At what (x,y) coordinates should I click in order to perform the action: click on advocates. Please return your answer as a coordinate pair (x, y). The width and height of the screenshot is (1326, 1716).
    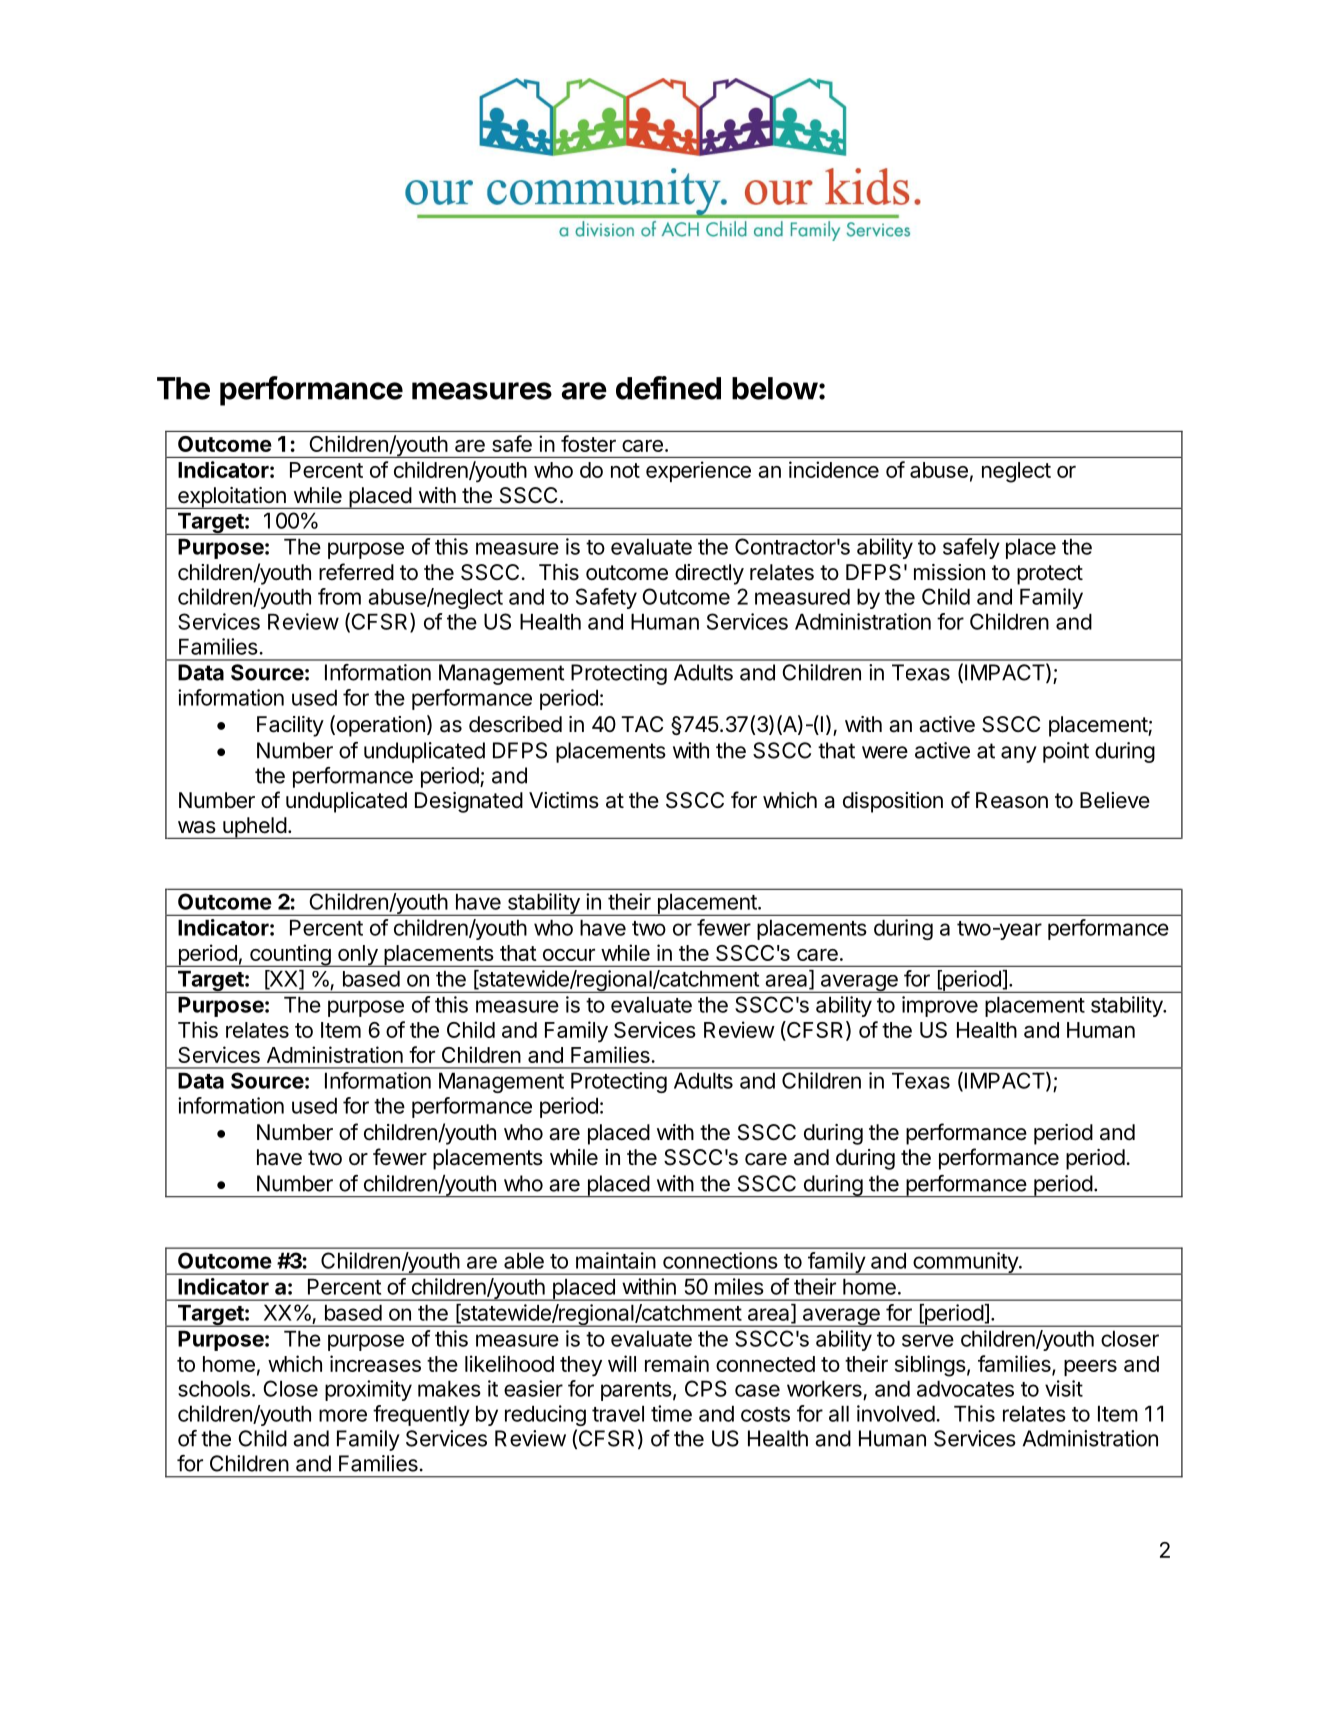
    Looking at the image, I should click on (965, 1388).
